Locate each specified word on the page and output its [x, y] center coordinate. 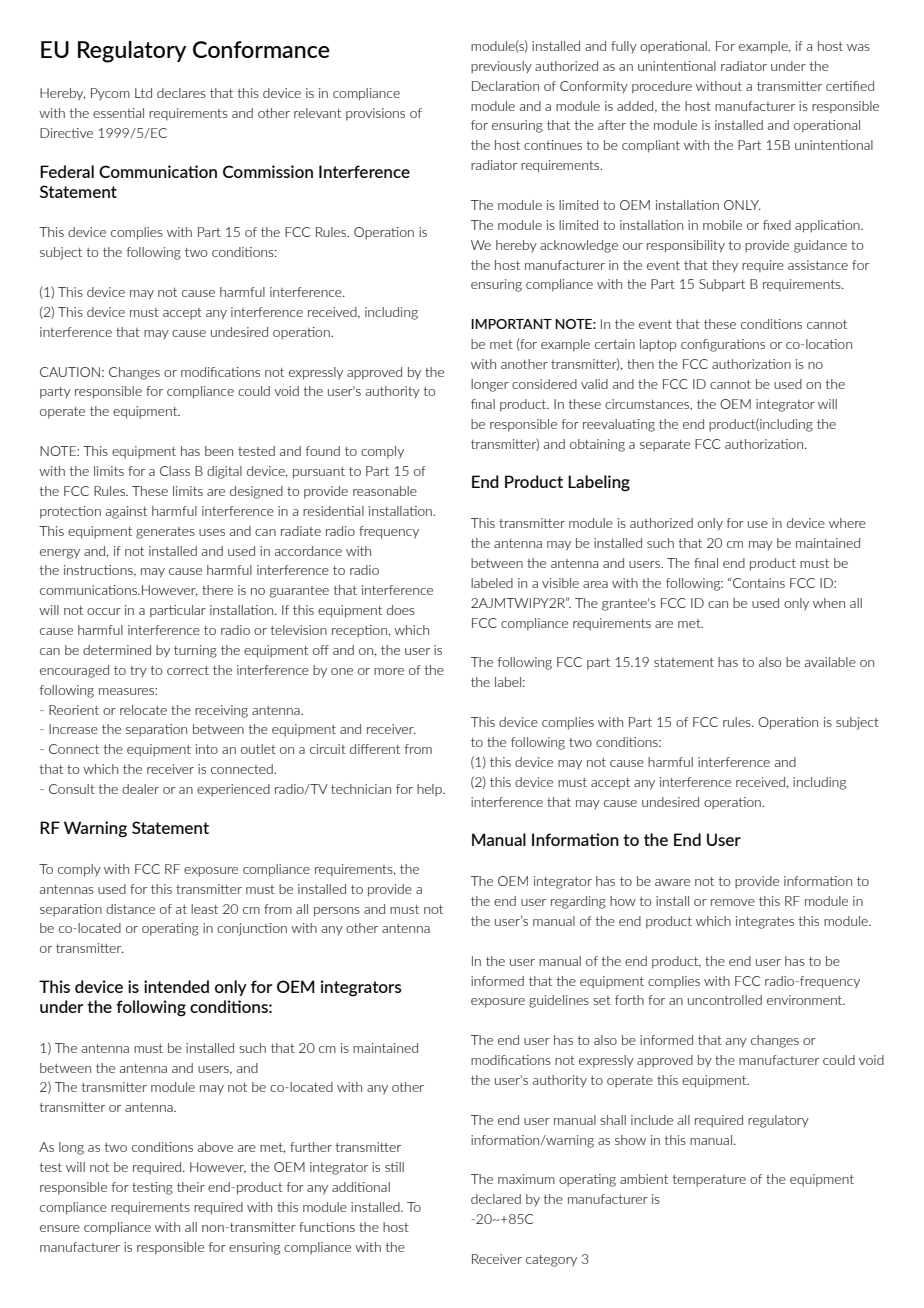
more [389, 671]
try [138, 671]
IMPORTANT [511, 324]
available [830, 662]
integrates [765, 922]
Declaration [505, 86]
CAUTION [70, 372]
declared [496, 1199]
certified [850, 86]
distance [130, 909]
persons [337, 912]
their [191, 1187]
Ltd [143, 93]
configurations [723, 345]
